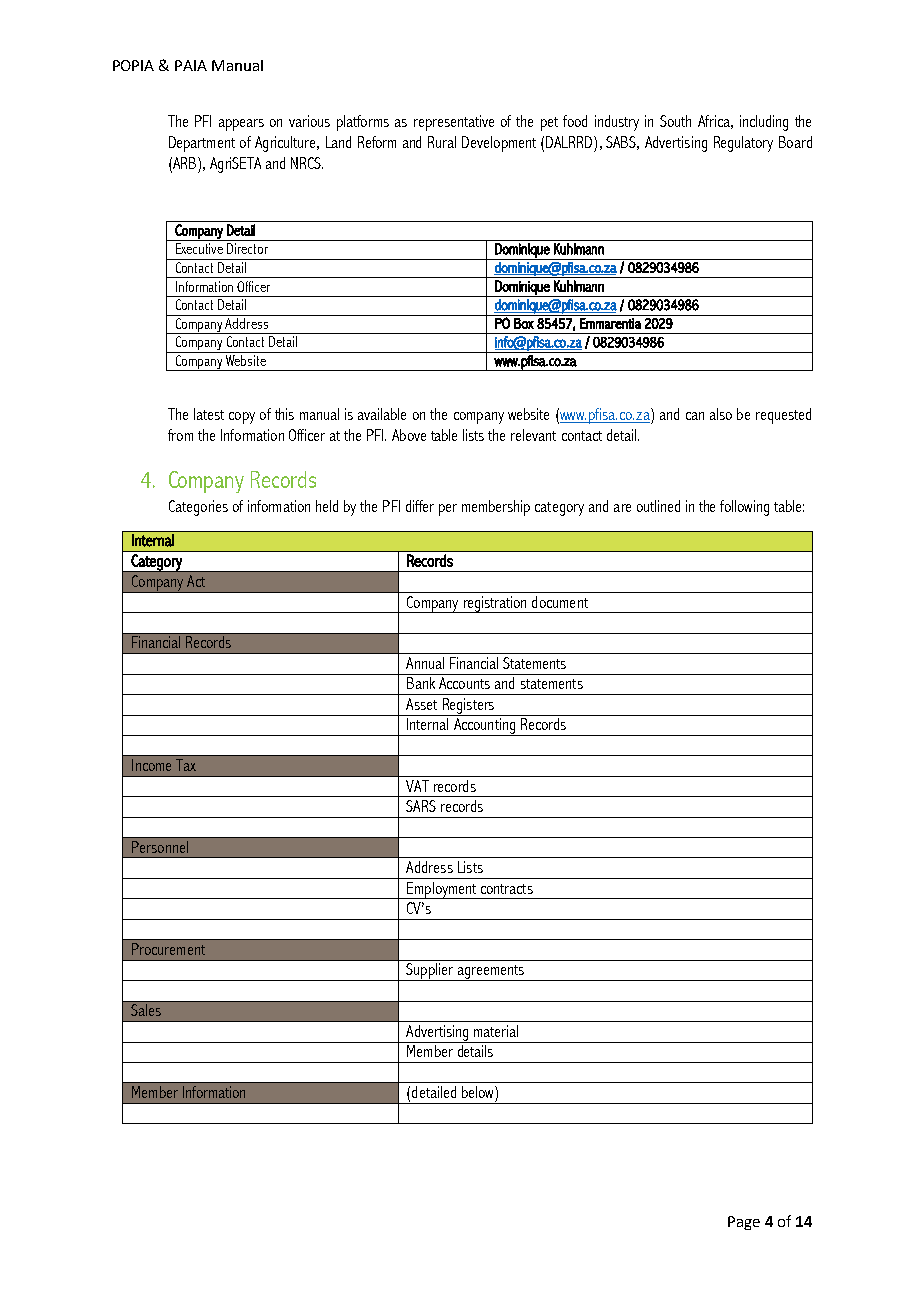 This screenshot has width=924, height=1308. What do you see at coordinates (186, 765) in the screenshot?
I see `Tax` at bounding box center [186, 765].
